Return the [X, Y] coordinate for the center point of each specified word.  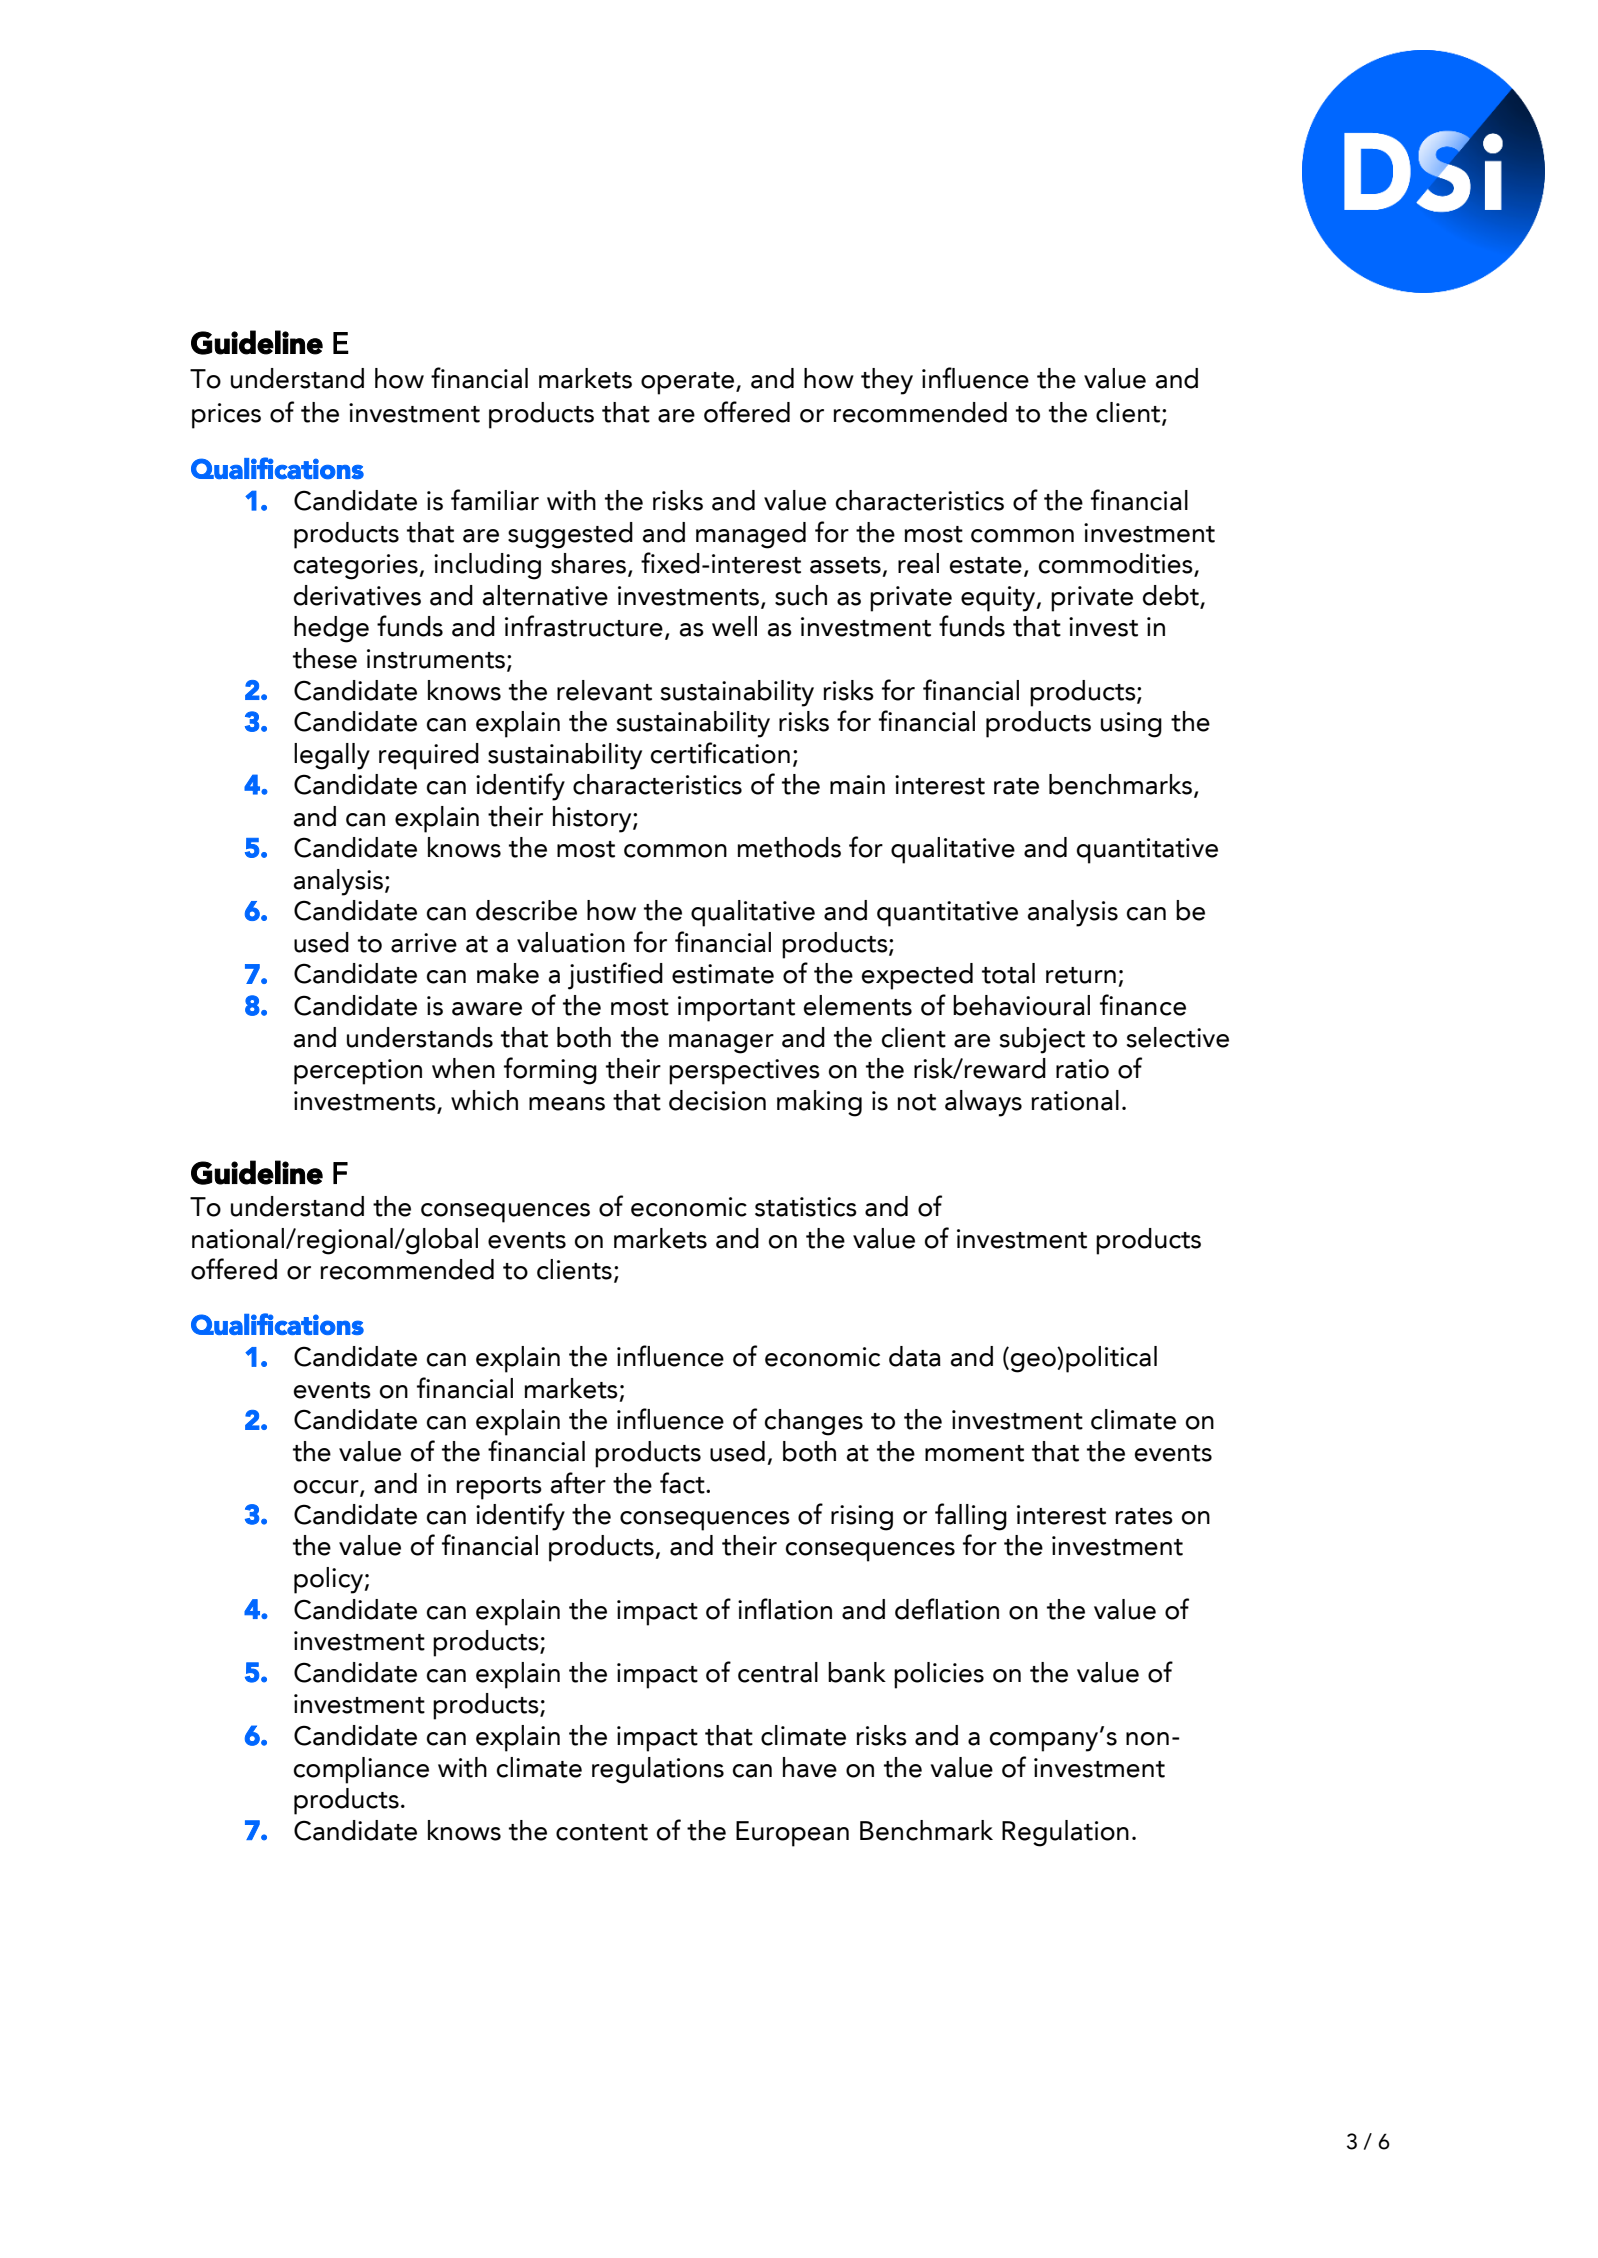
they [887, 381]
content [602, 1832]
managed [751, 535]
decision [717, 1100]
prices [226, 416]
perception [358, 1072]
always [983, 1103]
